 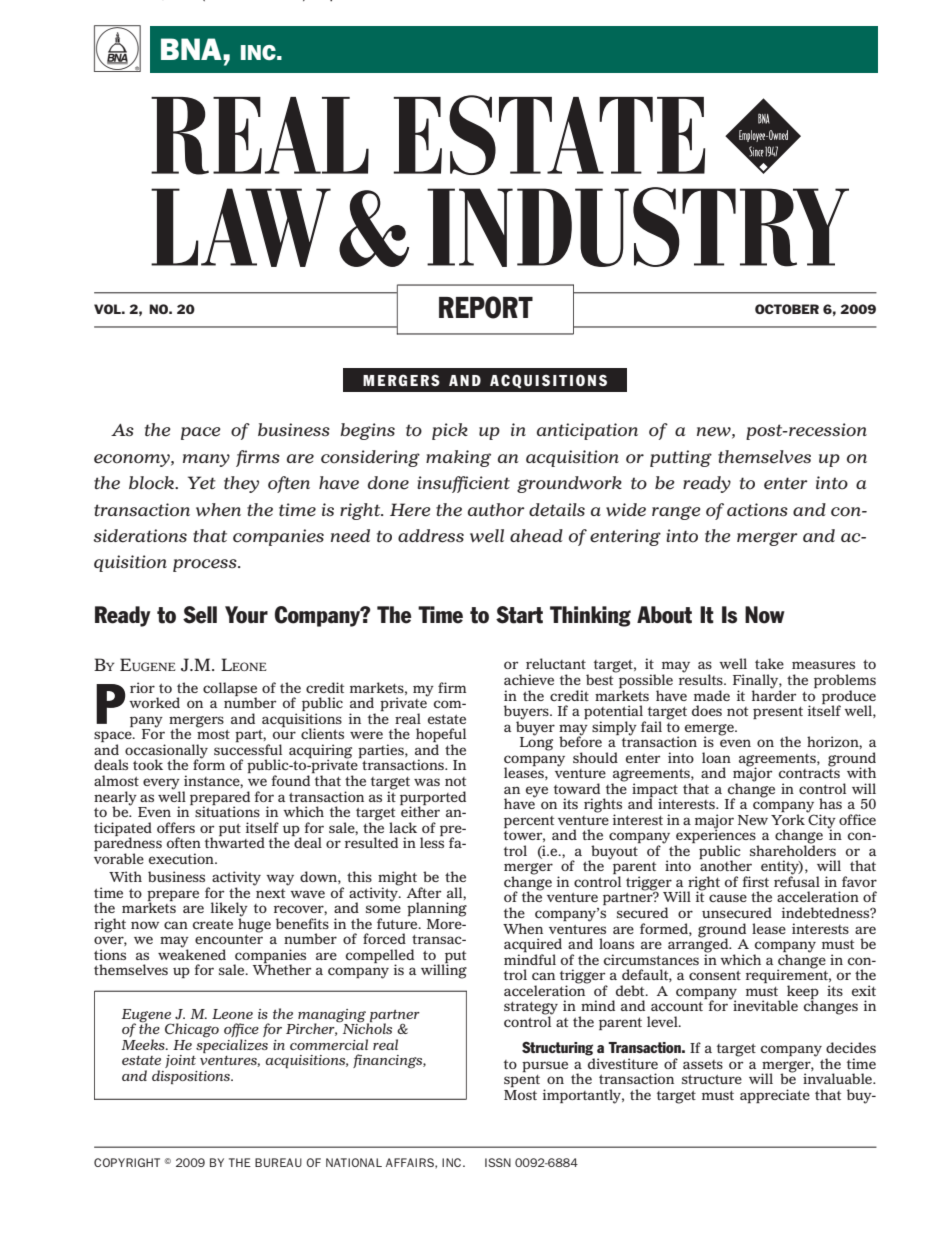 I want to click on pick, so click(x=450, y=431).
